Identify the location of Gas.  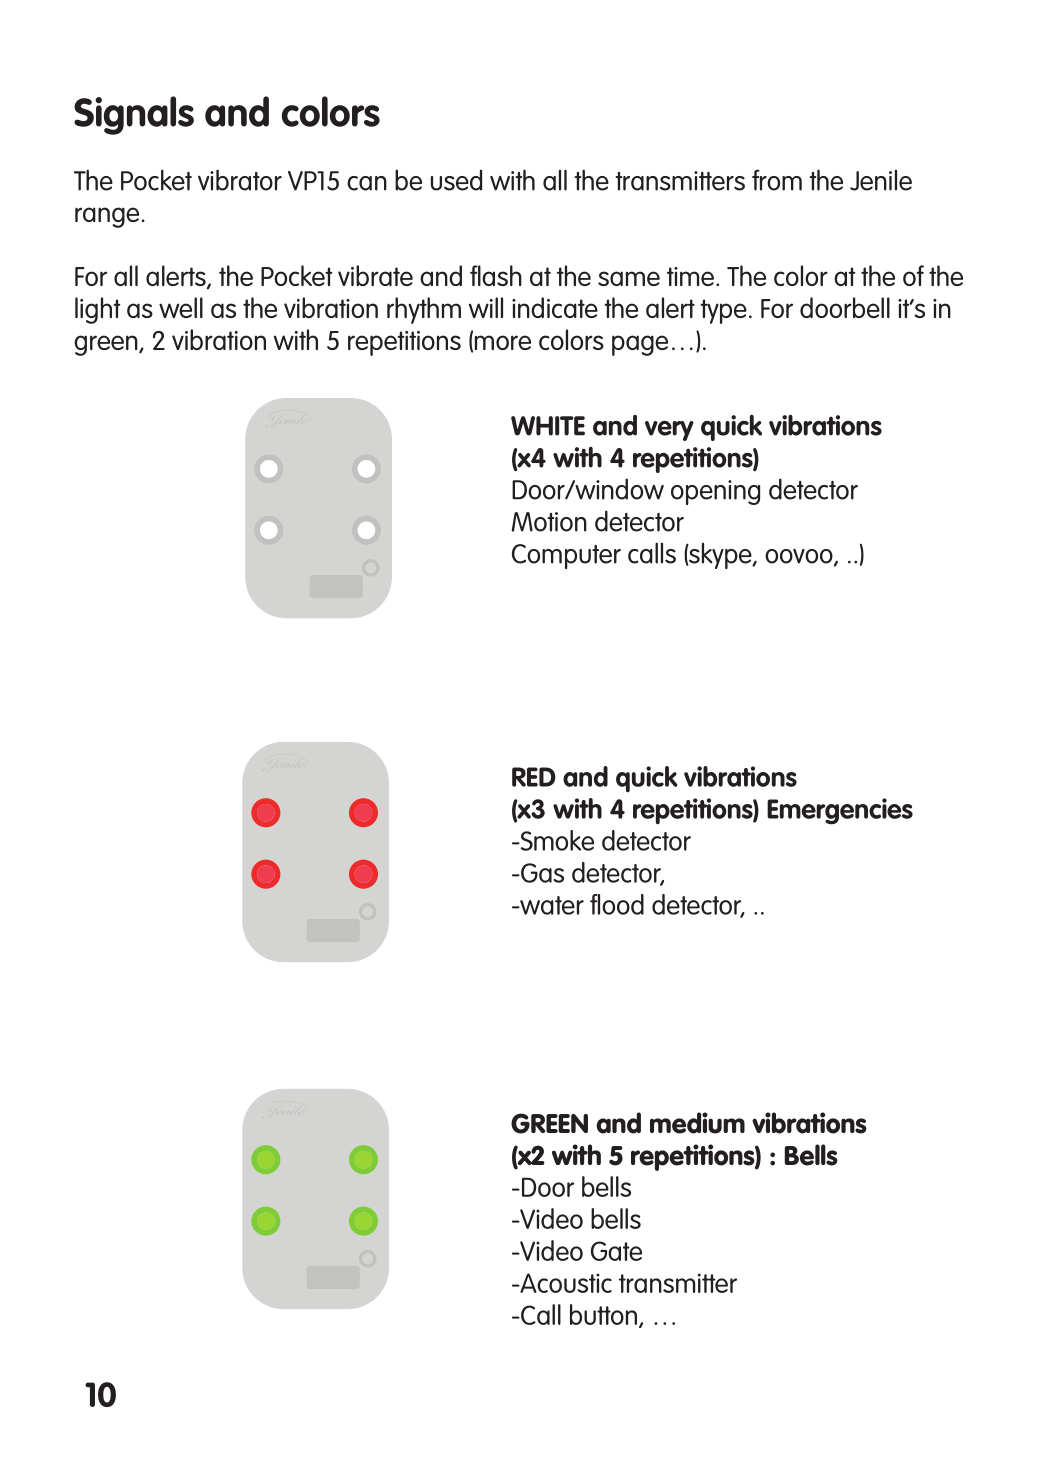
(541, 873).
